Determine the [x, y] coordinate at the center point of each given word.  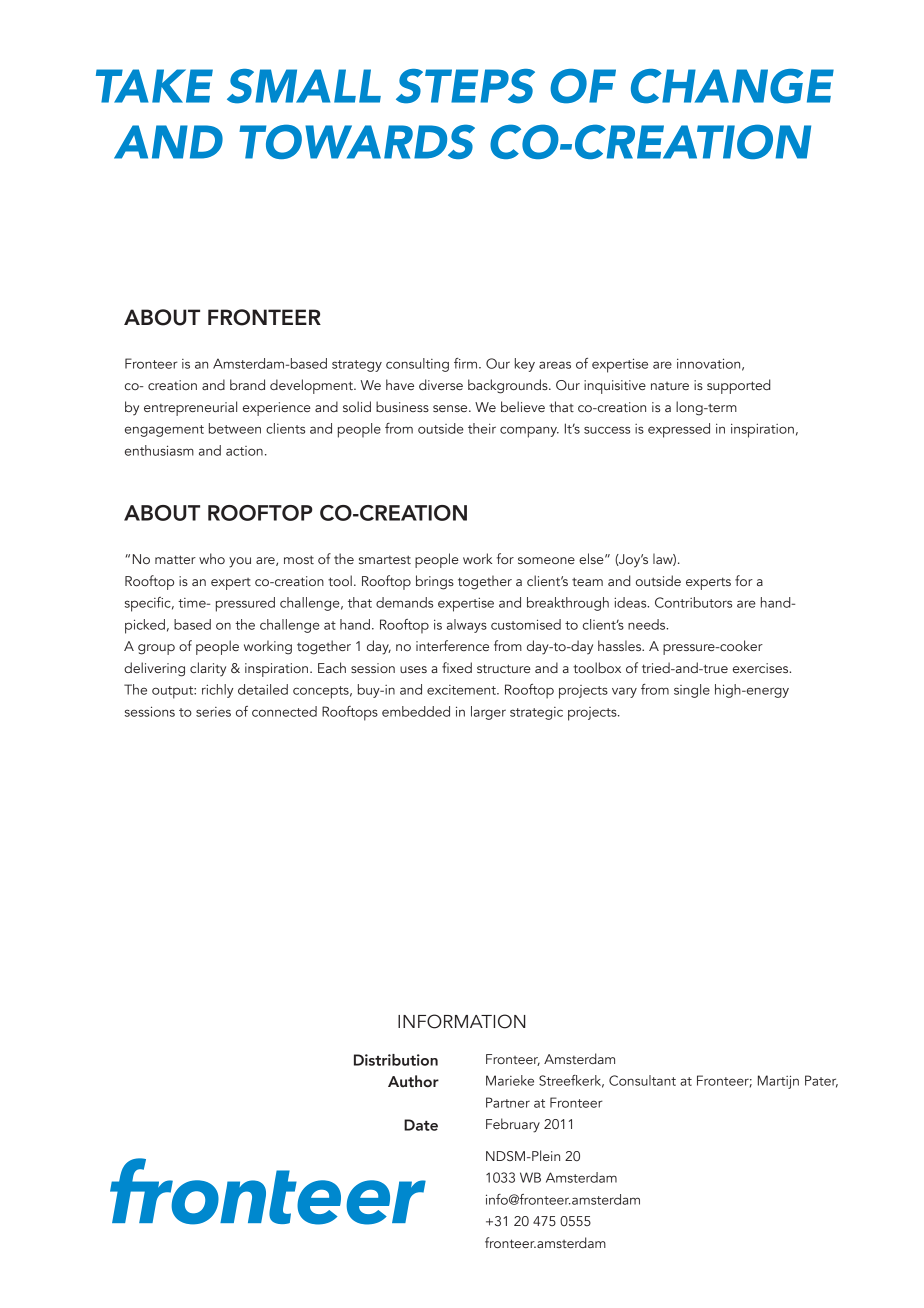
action [244, 451]
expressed [679, 430]
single [692, 691]
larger [488, 713]
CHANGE [732, 86]
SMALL [304, 86]
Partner [508, 1102]
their [482, 428]
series [213, 712]
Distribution [396, 1060]
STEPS [465, 86]
